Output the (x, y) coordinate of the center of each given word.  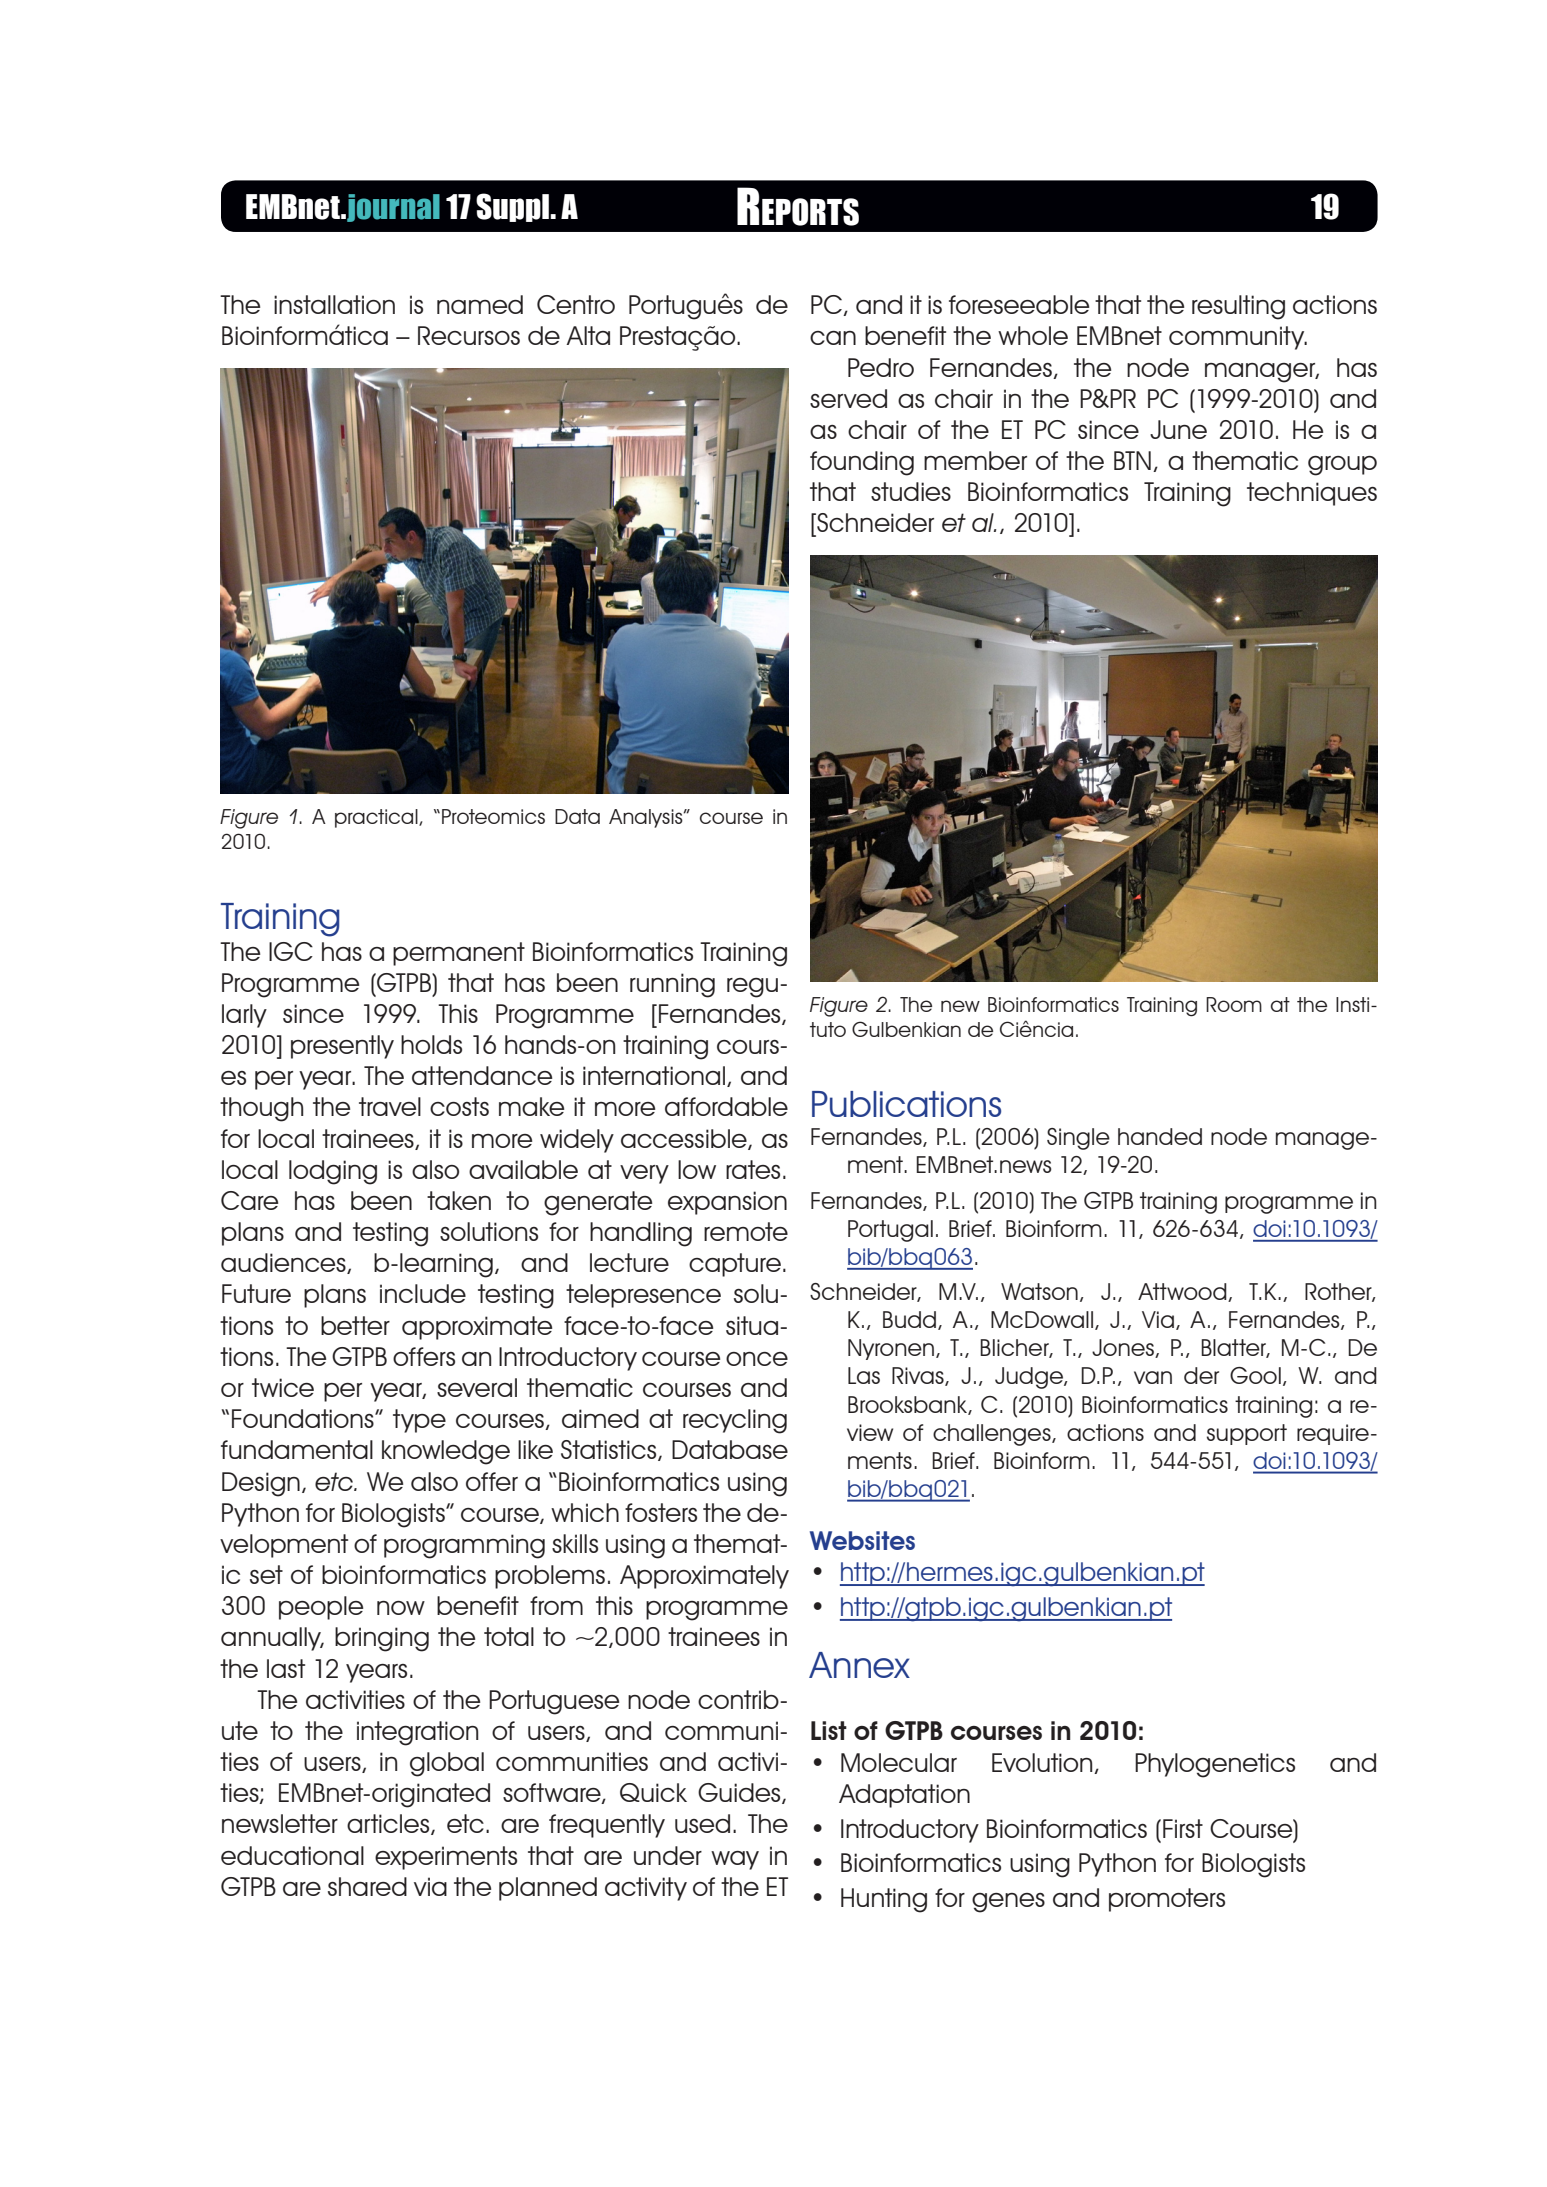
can (833, 338)
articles (389, 1824)
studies (911, 491)
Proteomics (493, 816)
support (1247, 1434)
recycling (735, 1421)
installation (334, 304)
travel (390, 1106)
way (735, 1860)
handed (1160, 1136)
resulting (1238, 307)
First (1183, 1828)
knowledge (446, 1452)
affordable (726, 1106)
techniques (1312, 494)
